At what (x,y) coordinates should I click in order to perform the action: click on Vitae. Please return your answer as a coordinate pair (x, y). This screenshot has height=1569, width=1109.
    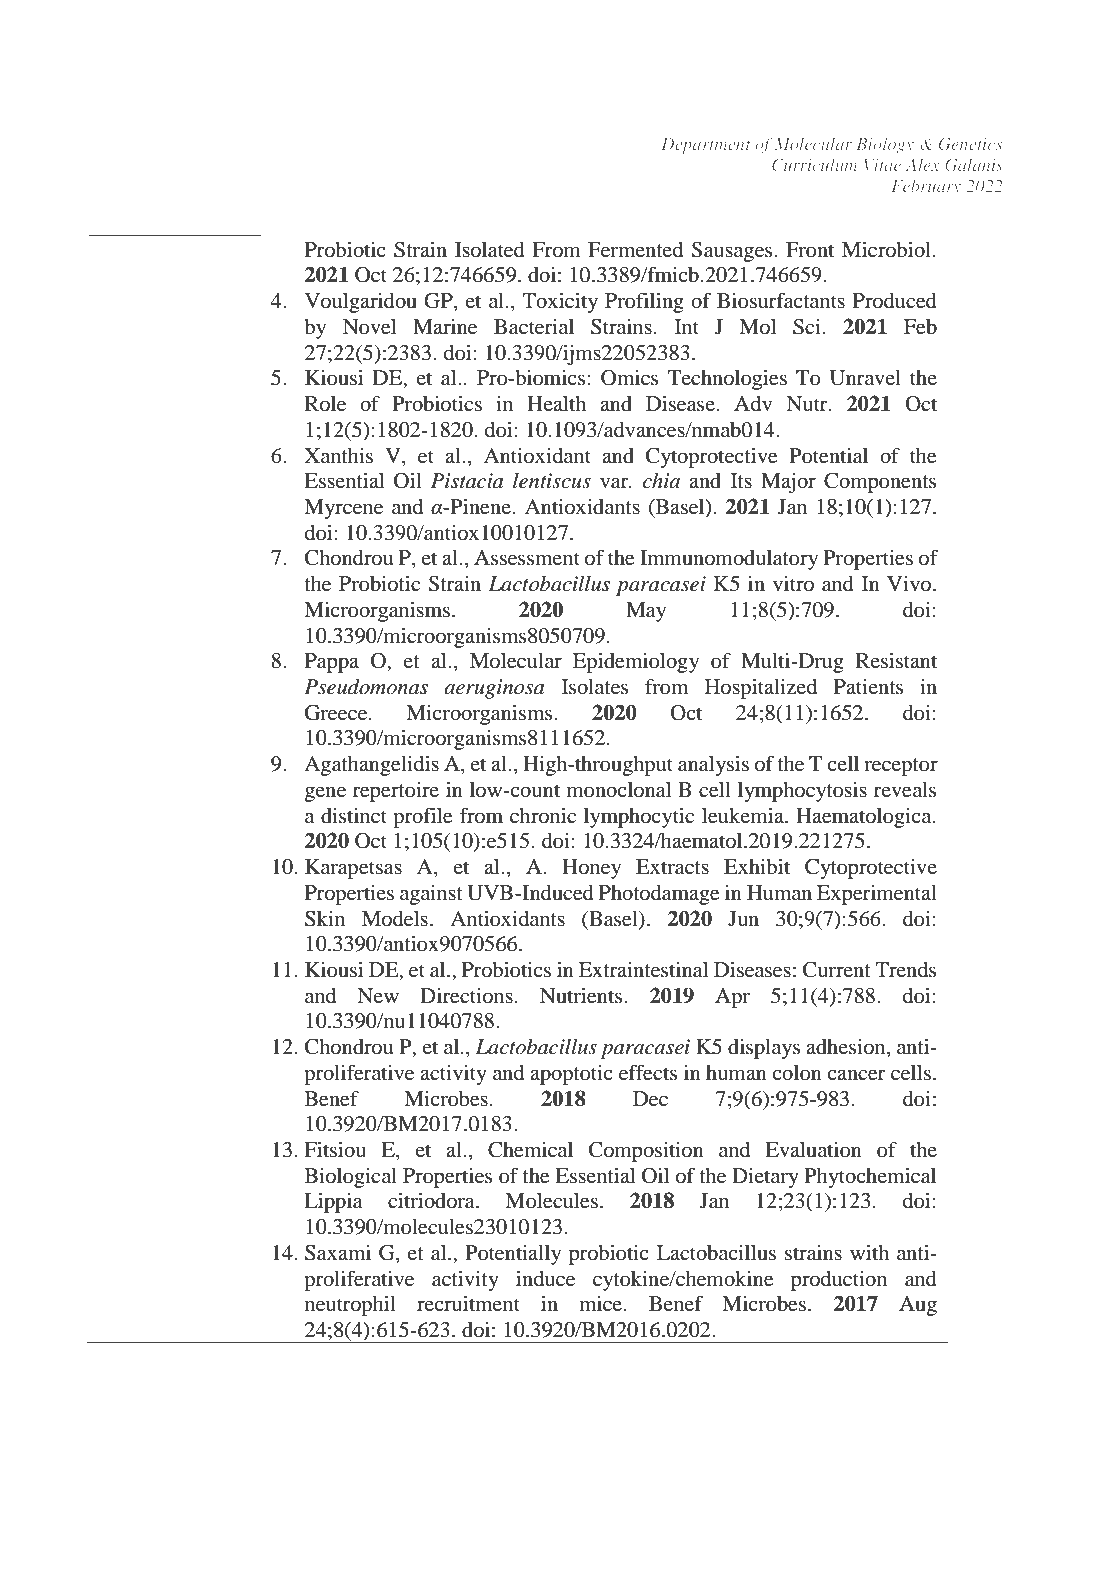
    Looking at the image, I should click on (882, 165).
